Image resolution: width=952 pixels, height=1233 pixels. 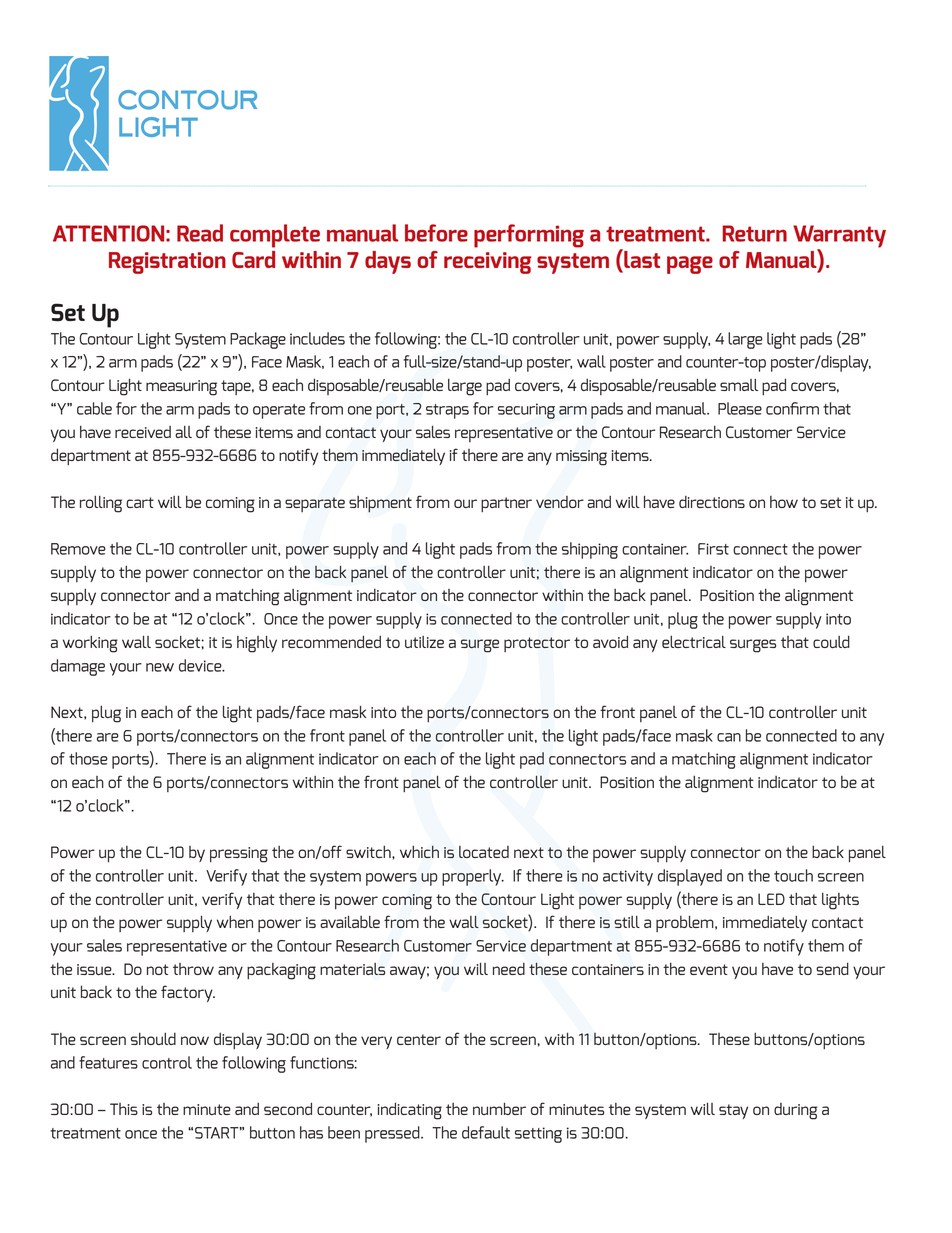 I want to click on when, so click(x=235, y=921).
